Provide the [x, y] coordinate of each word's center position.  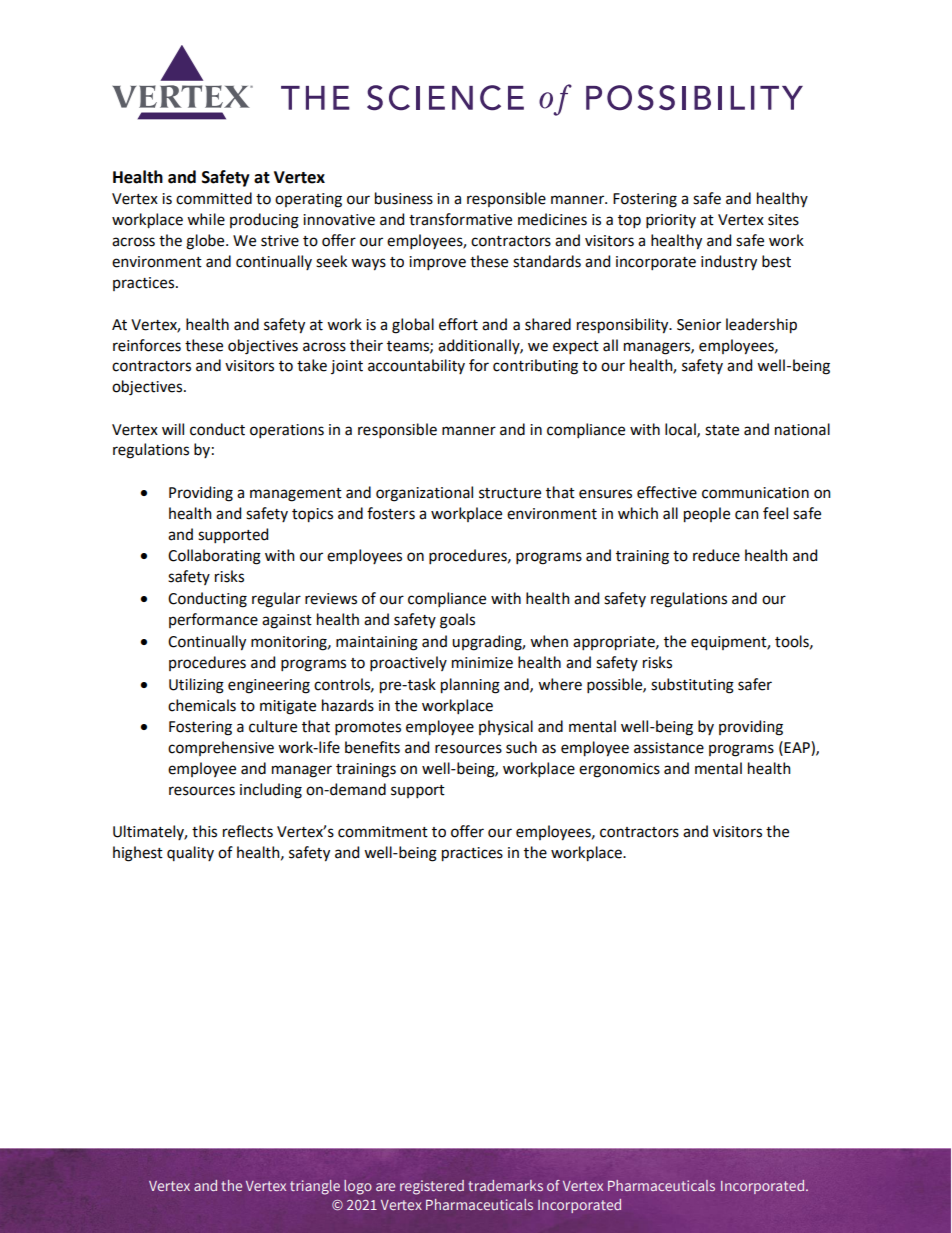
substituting [692, 686]
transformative [460, 219]
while [206, 219]
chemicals [202, 705]
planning [470, 686]
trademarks [505, 1185]
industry [729, 263]
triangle [315, 1187]
